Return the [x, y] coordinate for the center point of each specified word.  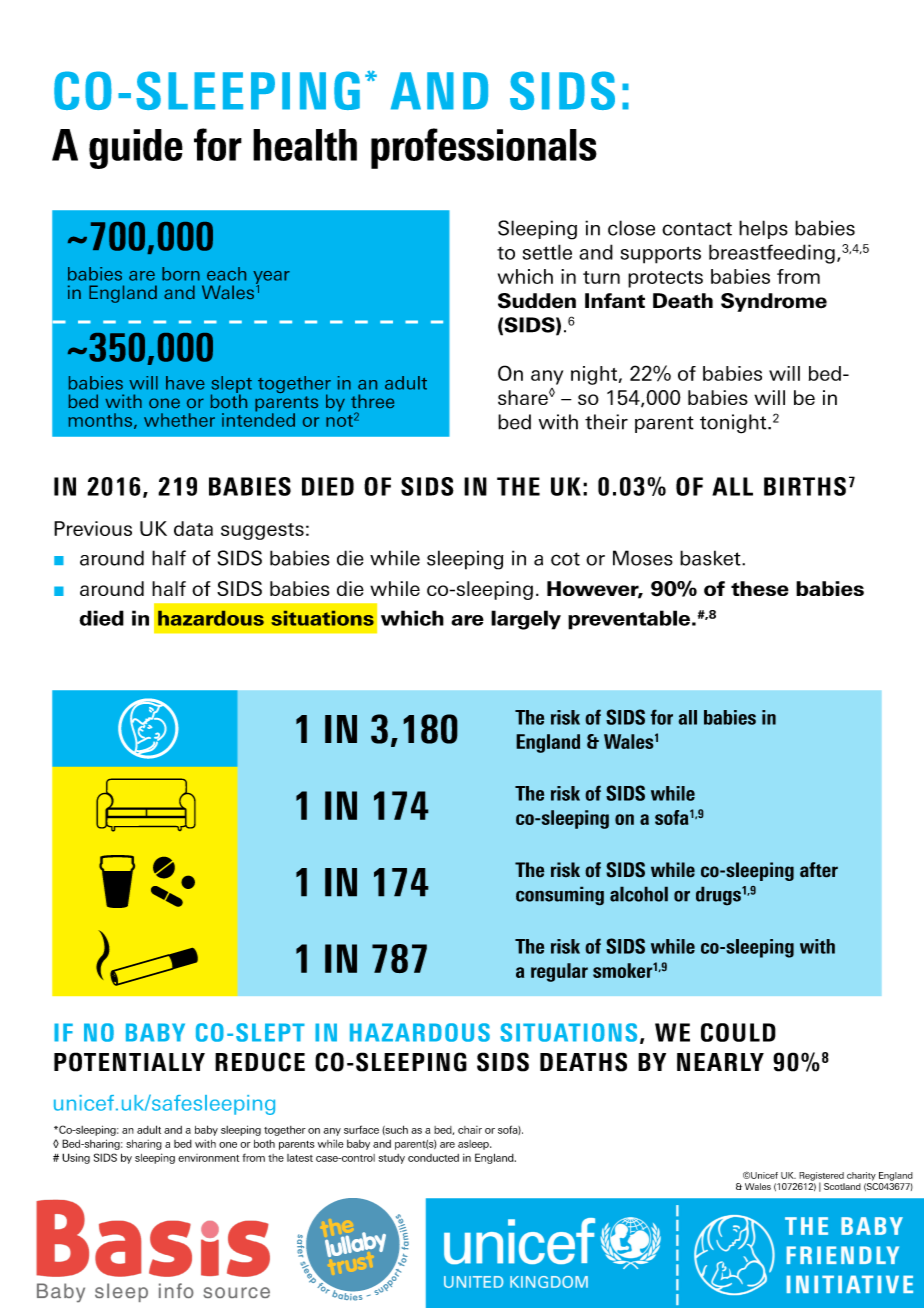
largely [526, 620]
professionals [484, 148]
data [193, 528]
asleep [474, 1145]
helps [763, 229]
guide [136, 149]
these [760, 588]
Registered [821, 1177]
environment [208, 1158]
